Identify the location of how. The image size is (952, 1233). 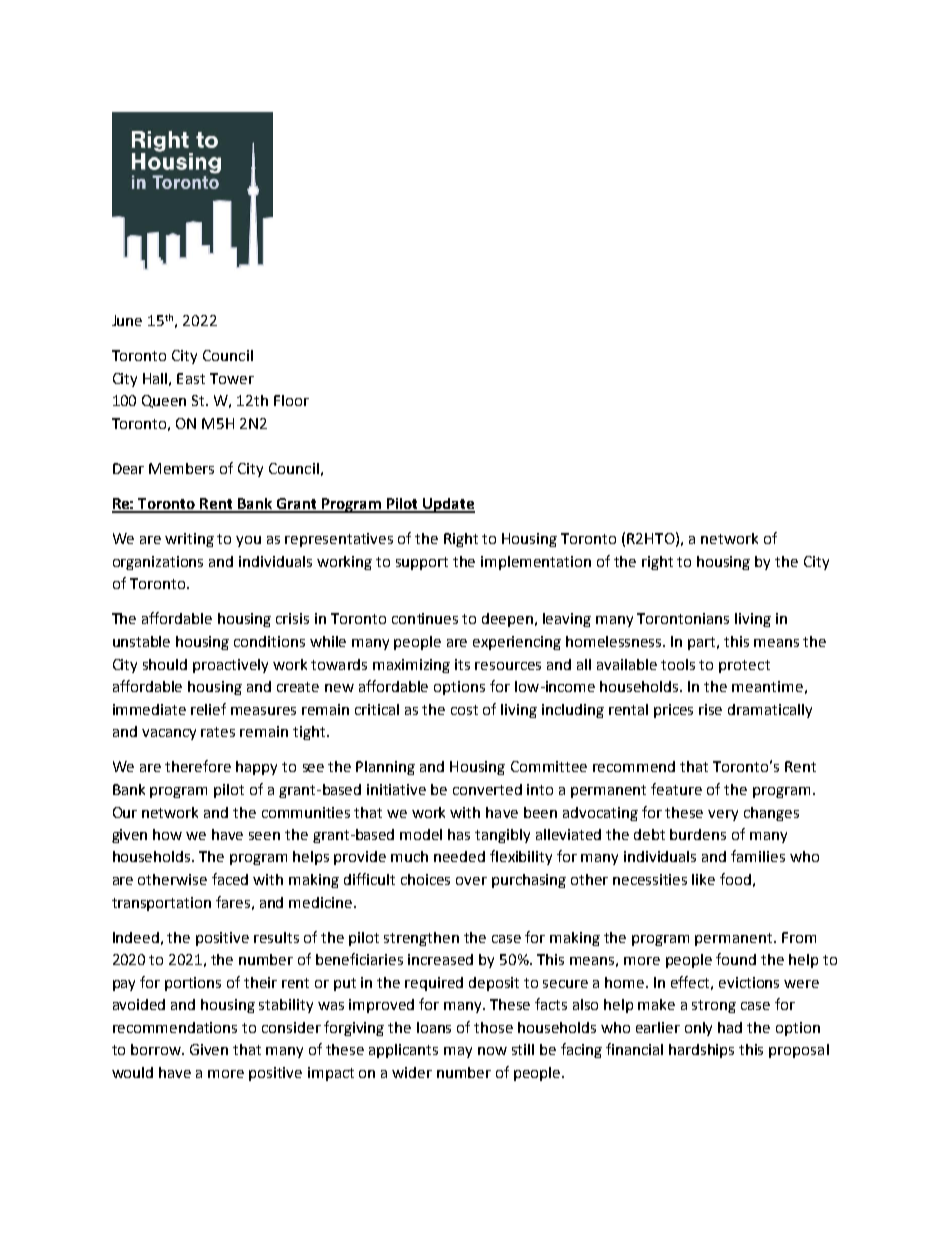
(167, 834).
